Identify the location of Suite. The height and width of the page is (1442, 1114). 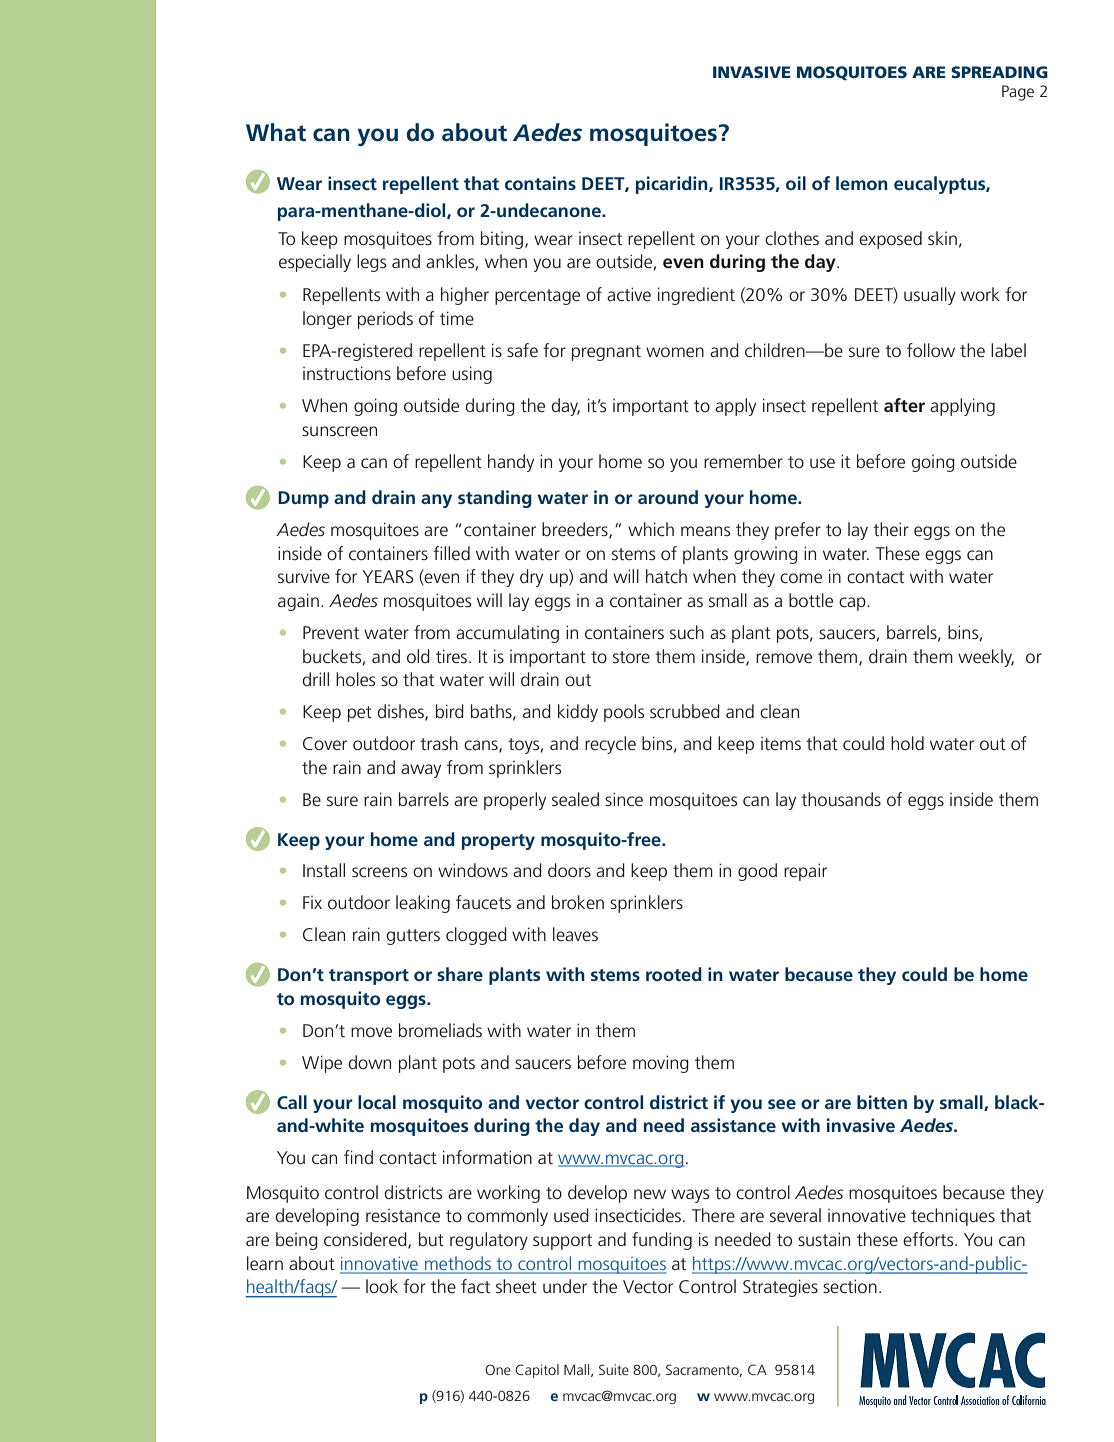
(614, 1369).
